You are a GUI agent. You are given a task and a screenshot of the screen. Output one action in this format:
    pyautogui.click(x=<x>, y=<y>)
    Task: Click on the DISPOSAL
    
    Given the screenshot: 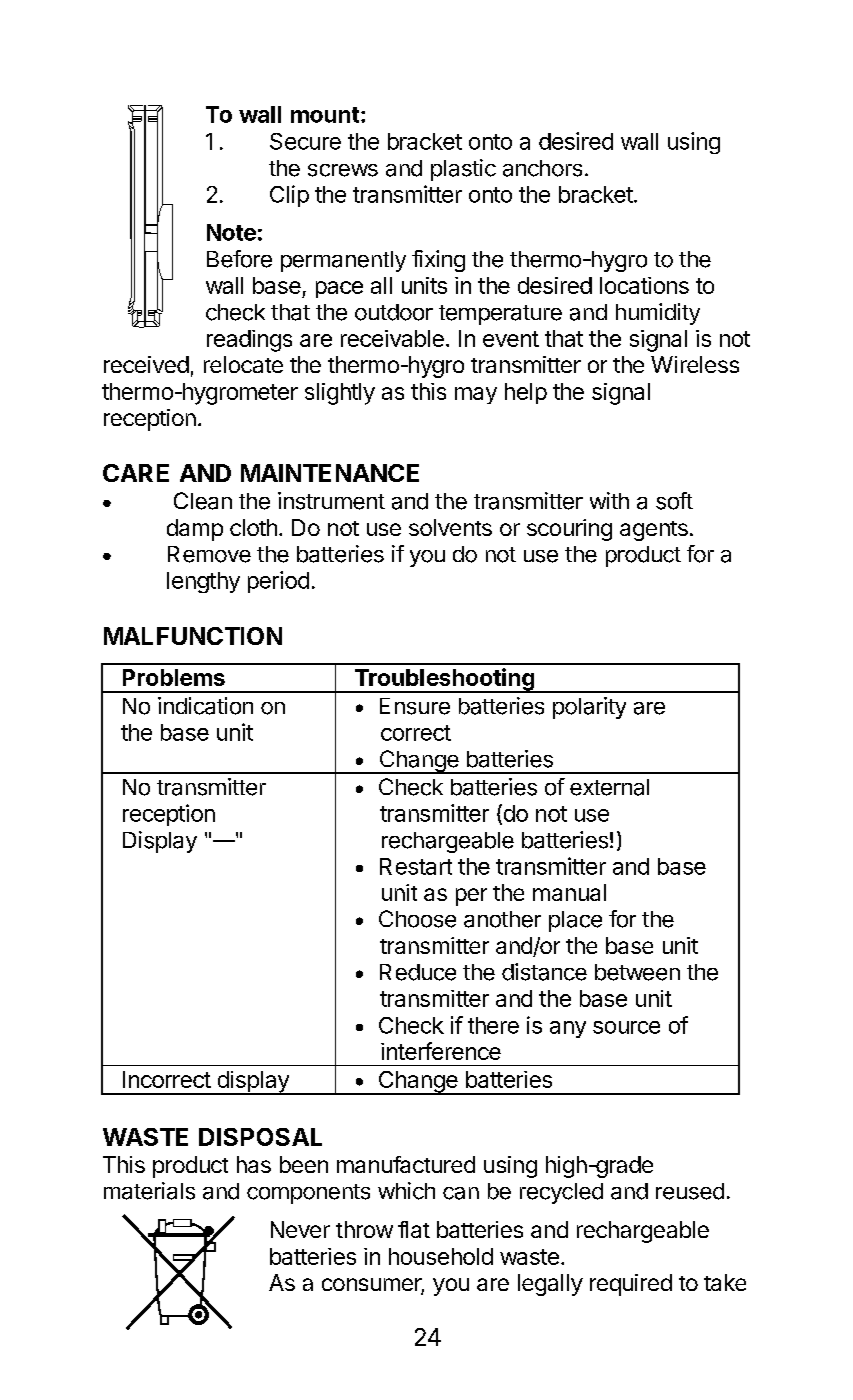 What is the action you would take?
    pyautogui.click(x=260, y=1137)
